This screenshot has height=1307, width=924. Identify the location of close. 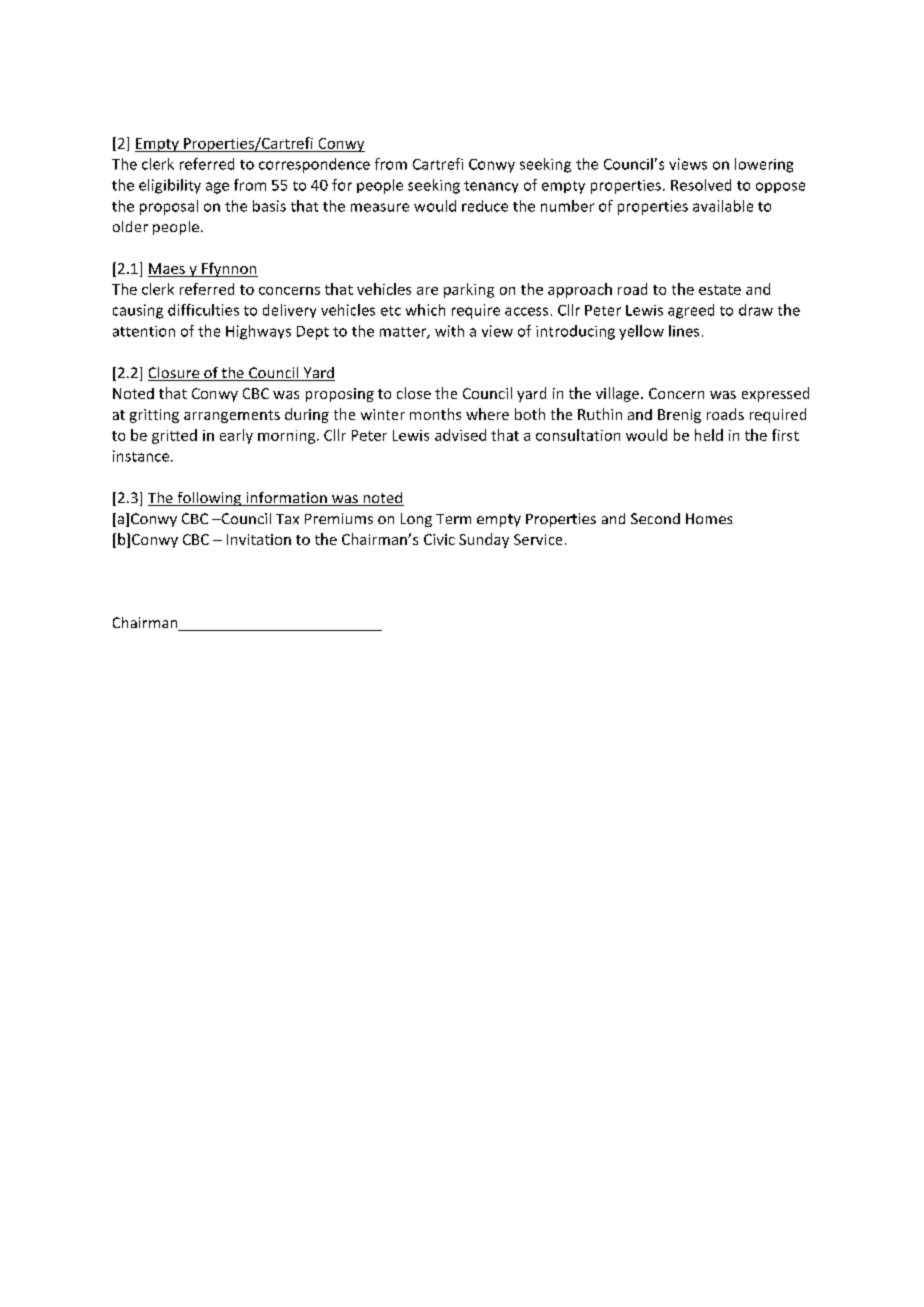
(414, 393).
